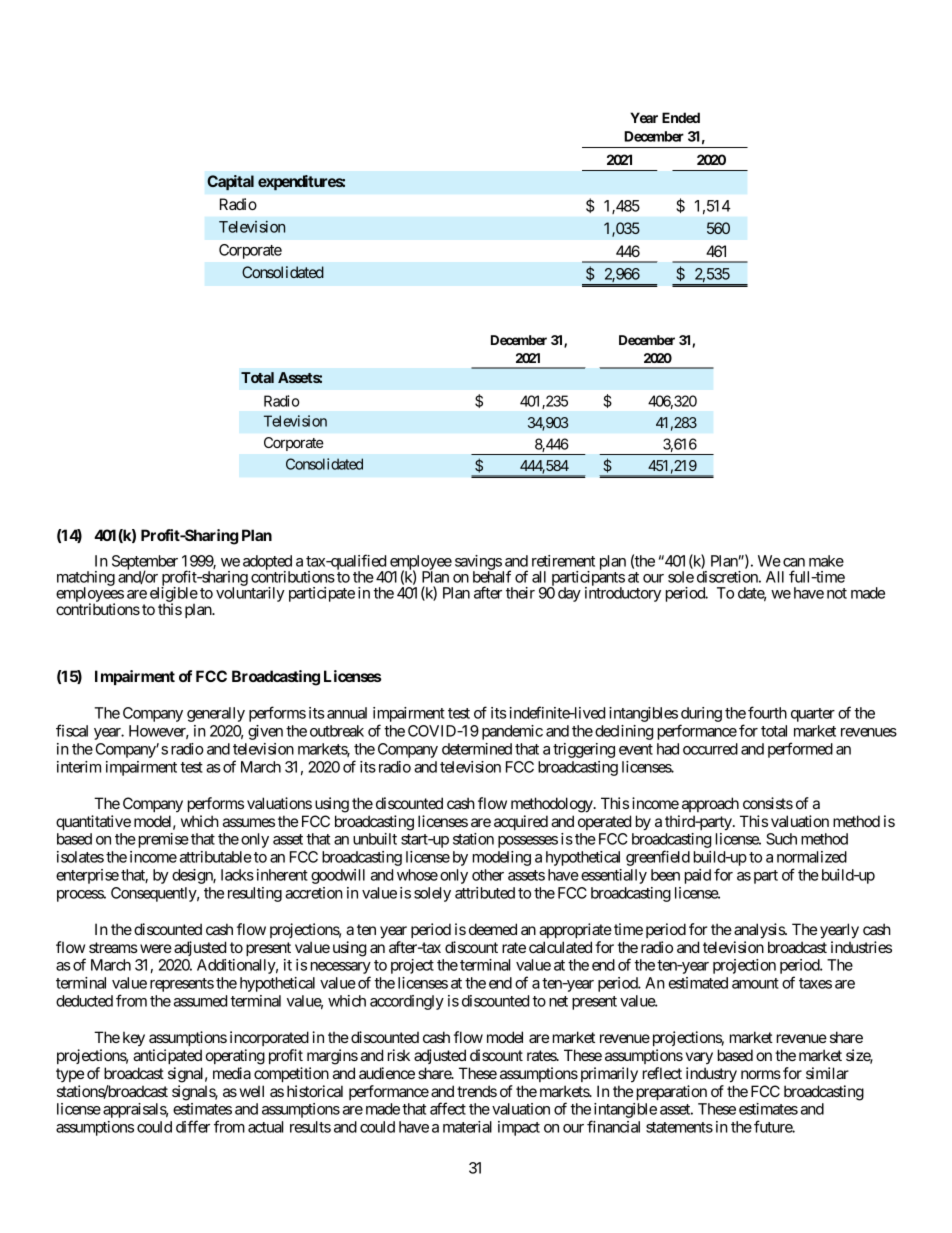 This screenshot has width=952, height=1233. Describe the element at coordinates (837, 593) in the screenshot. I see `not` at that location.
